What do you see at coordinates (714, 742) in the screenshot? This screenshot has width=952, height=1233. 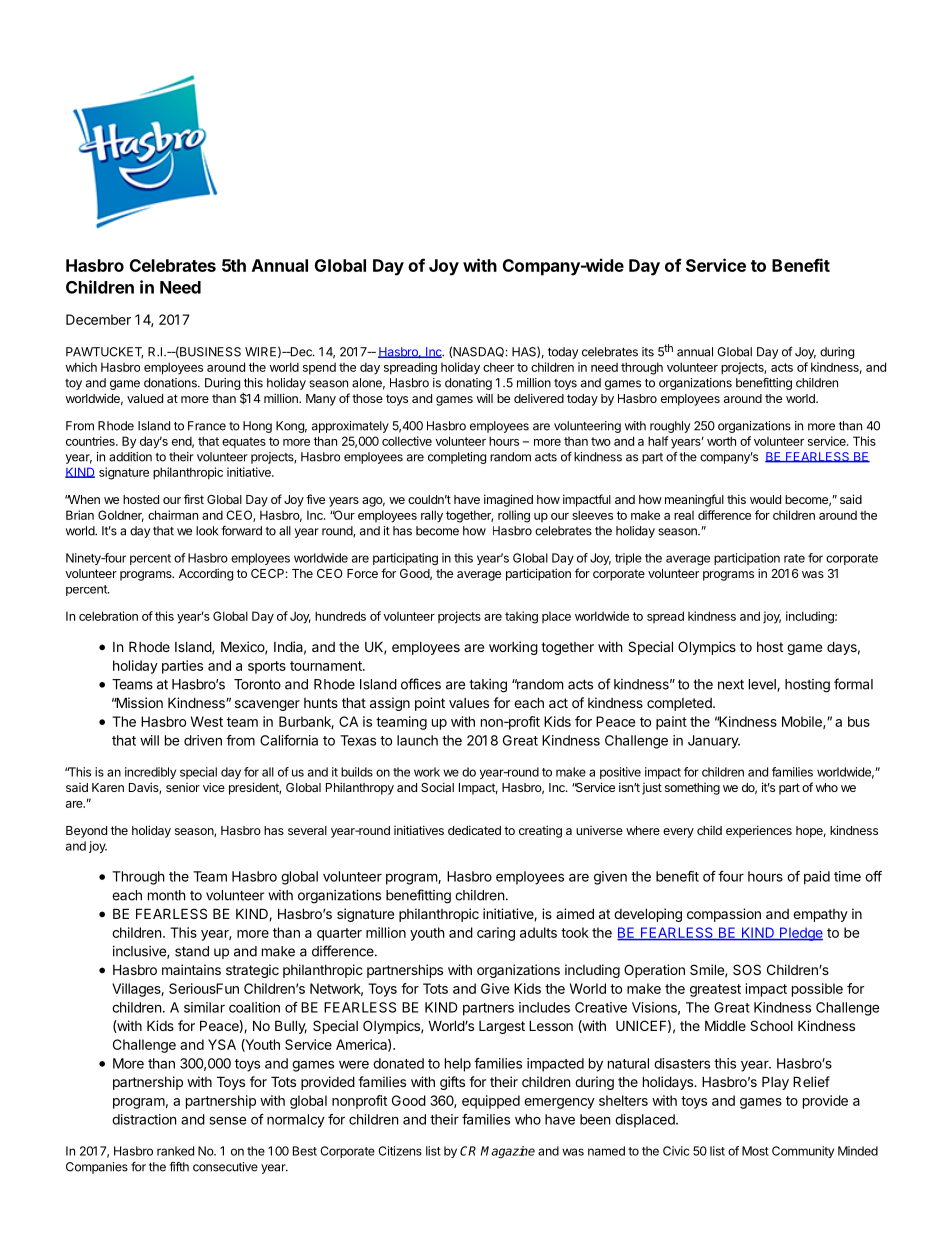 I see `January` at bounding box center [714, 742].
